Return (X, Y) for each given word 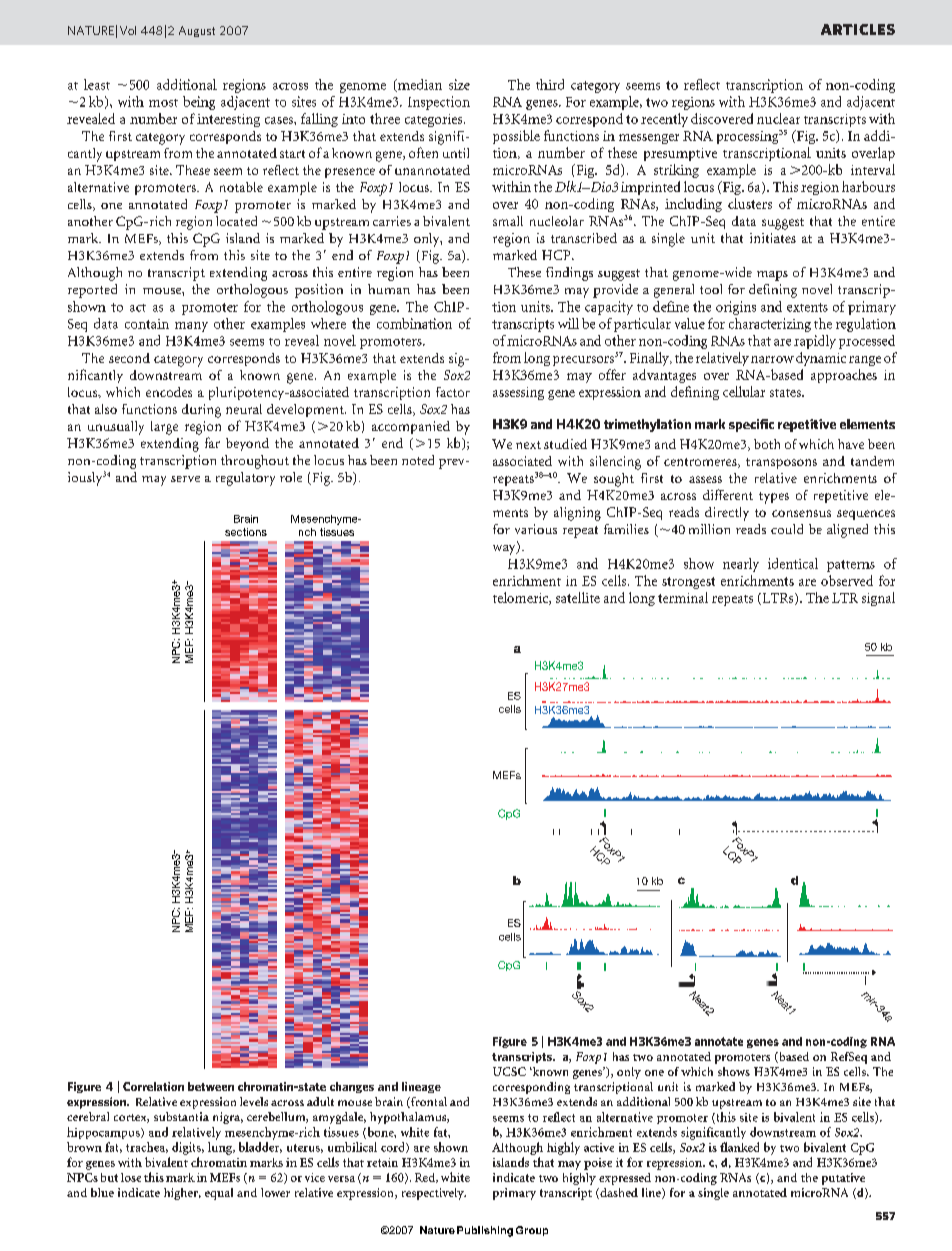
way (505, 548)
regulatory (245, 479)
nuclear (778, 118)
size (459, 84)
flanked (739, 1147)
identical (793, 563)
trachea (147, 1147)
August (197, 31)
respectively (434, 1194)
